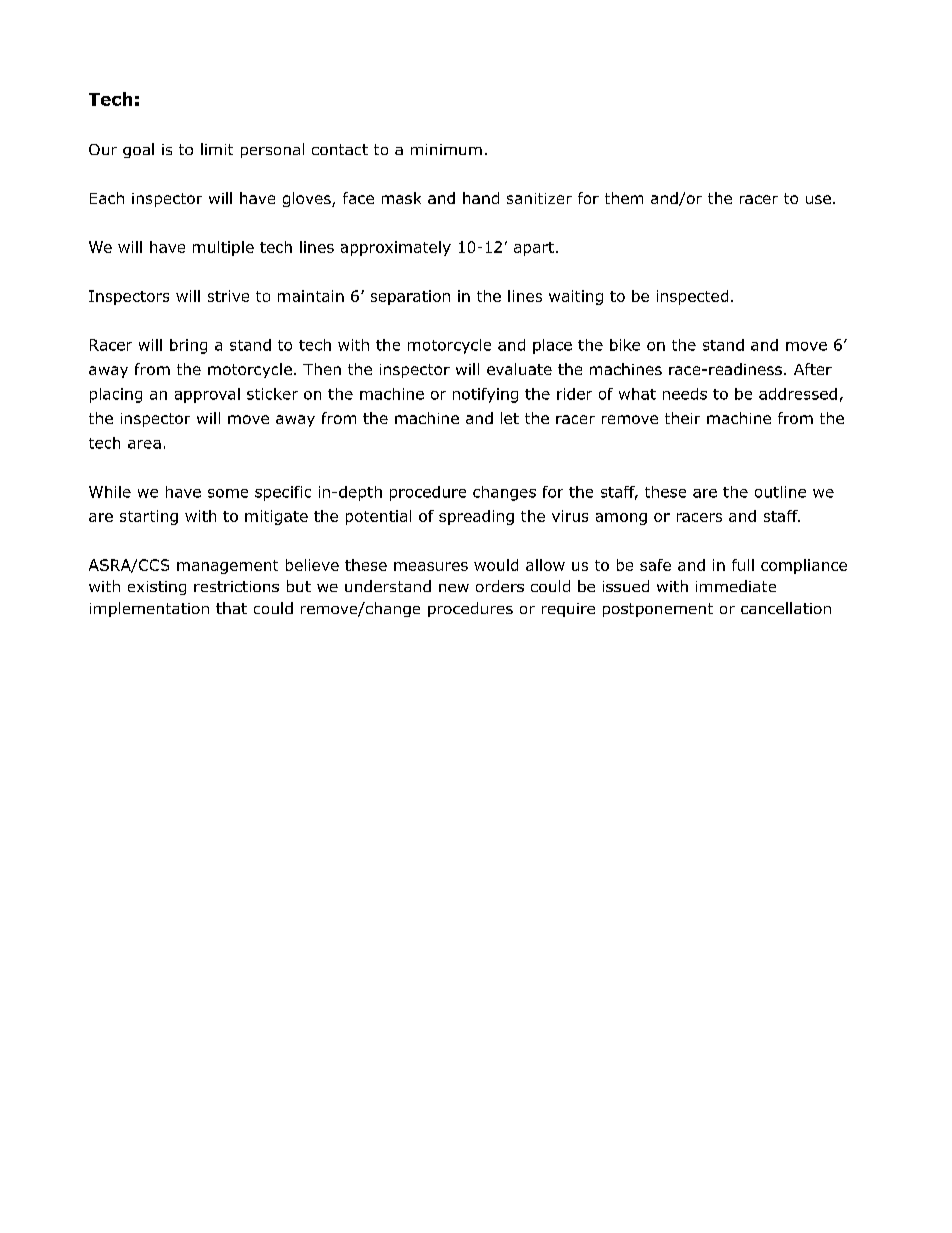 The height and width of the image is (1233, 952). What do you see at coordinates (207, 395) in the image?
I see `approval` at bounding box center [207, 395].
